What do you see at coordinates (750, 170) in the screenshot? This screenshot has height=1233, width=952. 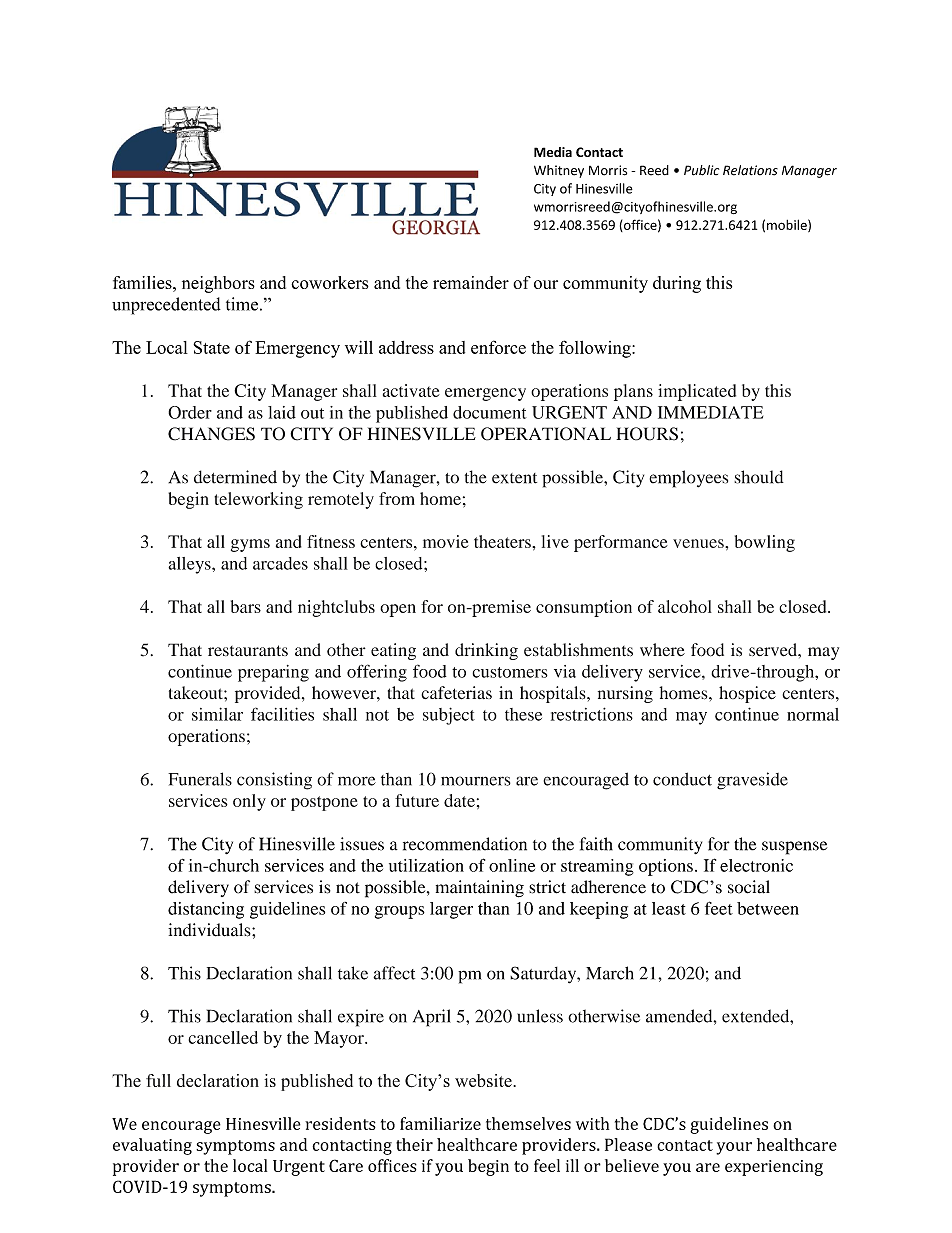 I see `Relations` at bounding box center [750, 170].
